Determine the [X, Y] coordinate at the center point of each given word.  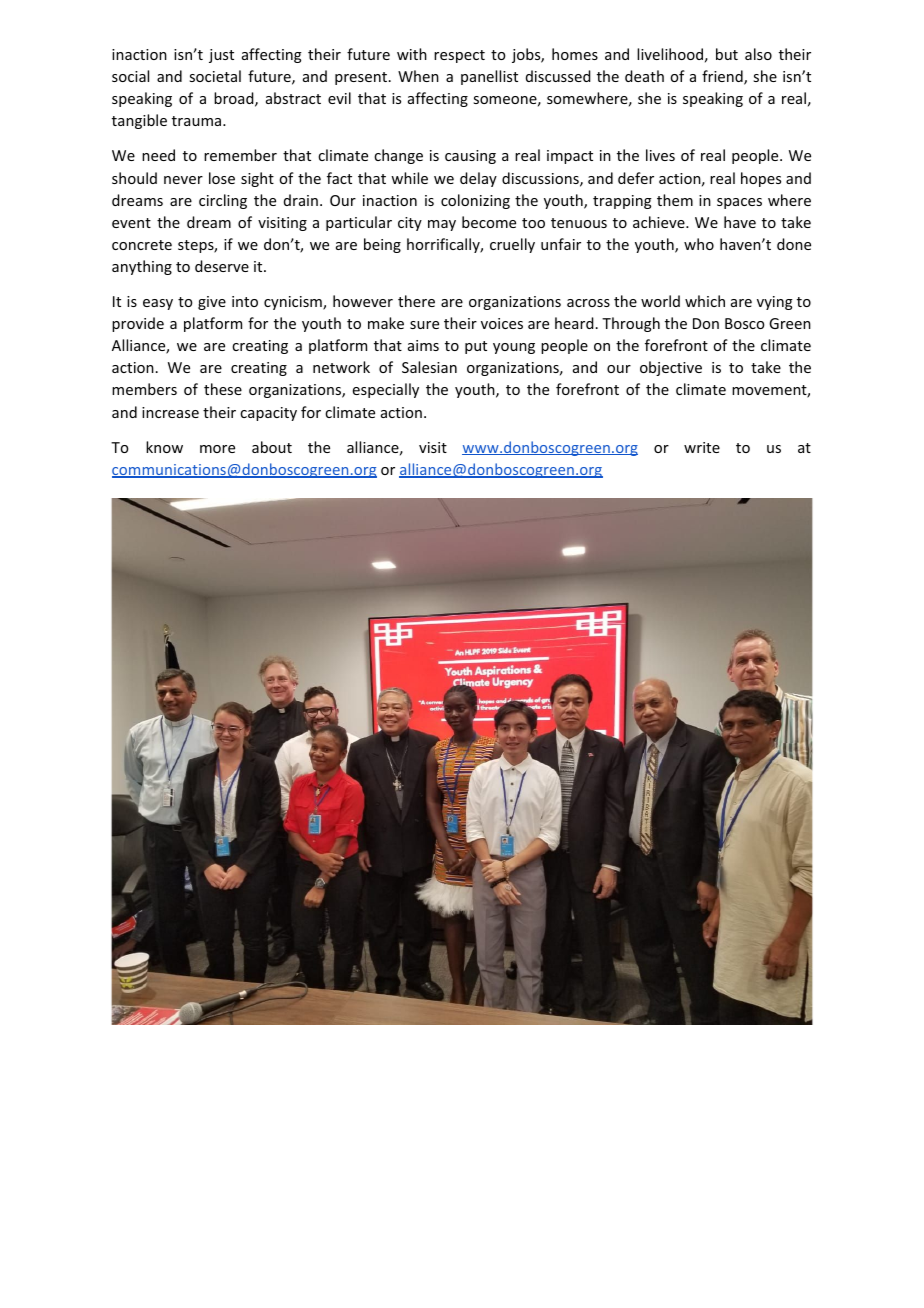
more [217, 449]
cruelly [512, 245]
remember [240, 155]
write [702, 447]
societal [215, 76]
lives [660, 155]
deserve [222, 266]
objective [671, 368]
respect [459, 56]
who [699, 244]
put [476, 347]
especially [386, 390]
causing [470, 157]
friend [723, 77]
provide [138, 324]
